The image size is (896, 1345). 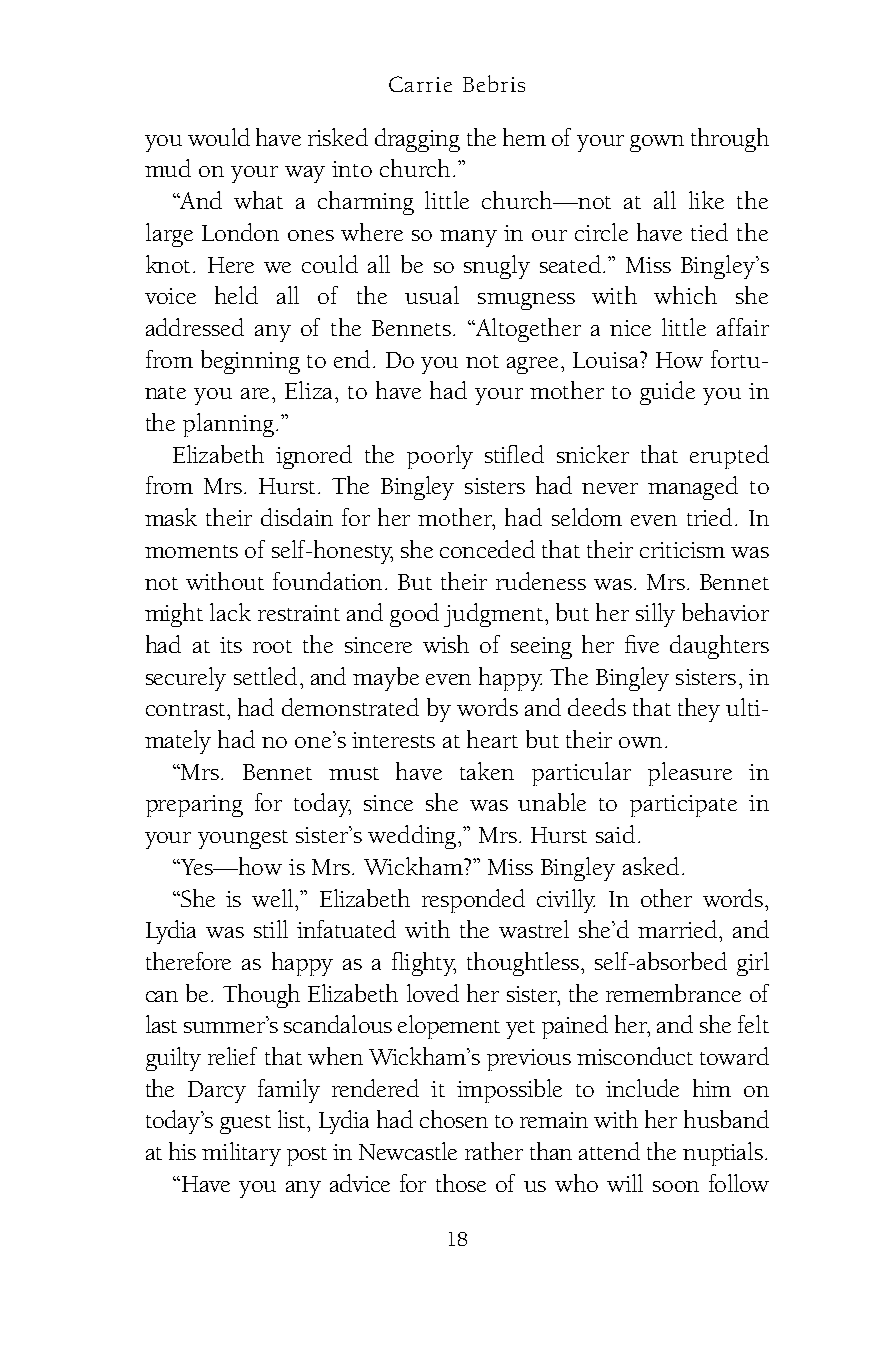 What do you see at coordinates (219, 137) in the screenshot?
I see `would` at bounding box center [219, 137].
